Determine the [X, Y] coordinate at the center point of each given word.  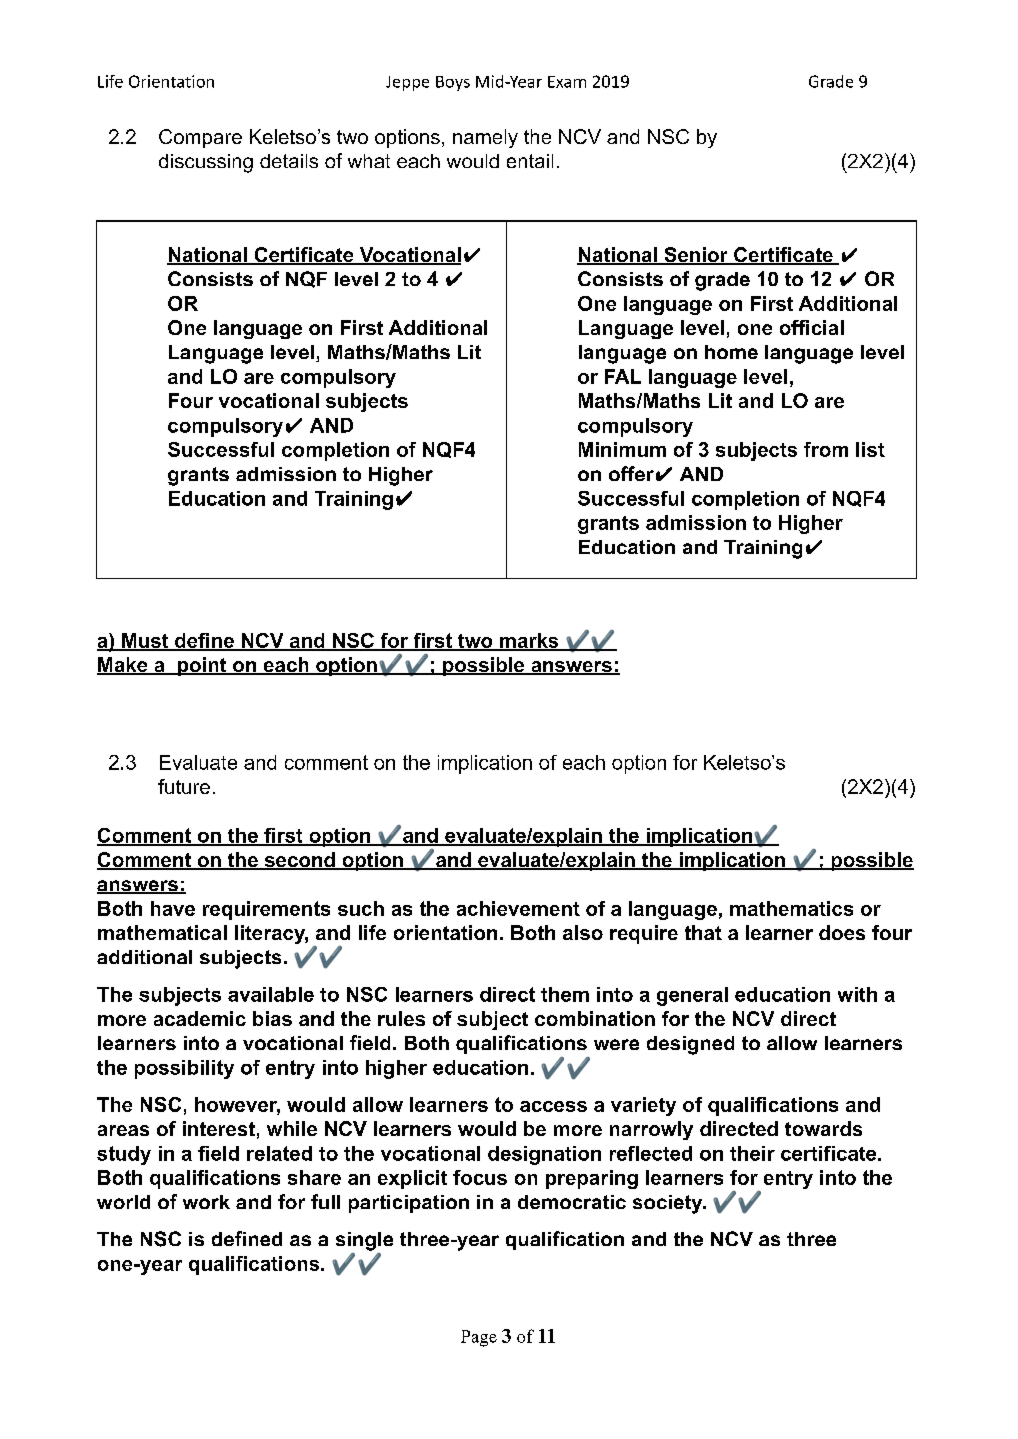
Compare [200, 138]
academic [200, 1018]
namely [485, 138]
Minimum [622, 449]
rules [401, 1018]
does [842, 932]
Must [145, 641]
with [857, 994]
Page [479, 1338]
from [826, 449]
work [206, 1202]
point [202, 666]
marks [528, 641]
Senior [696, 256]
